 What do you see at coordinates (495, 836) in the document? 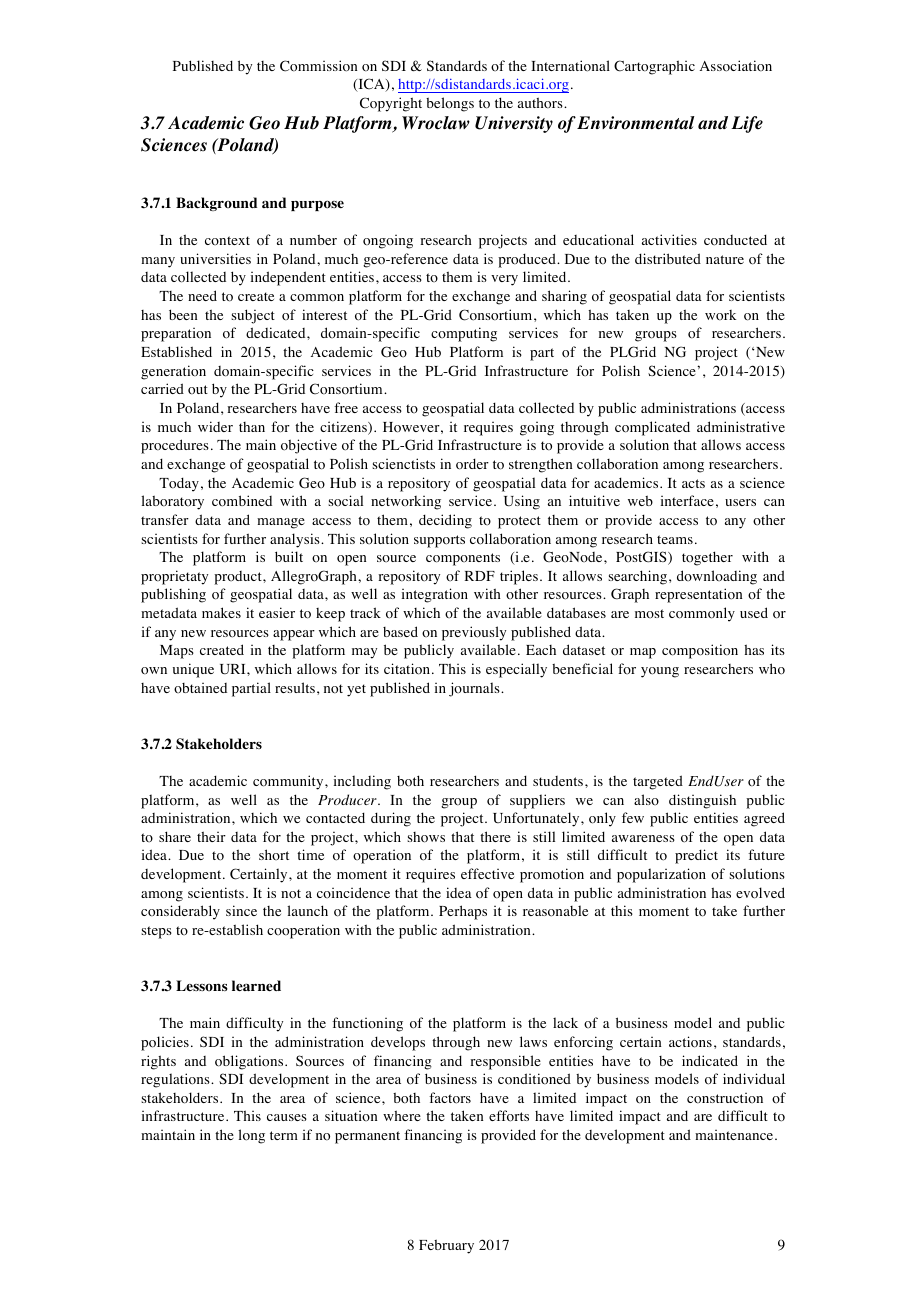
I see `there` at bounding box center [495, 836].
